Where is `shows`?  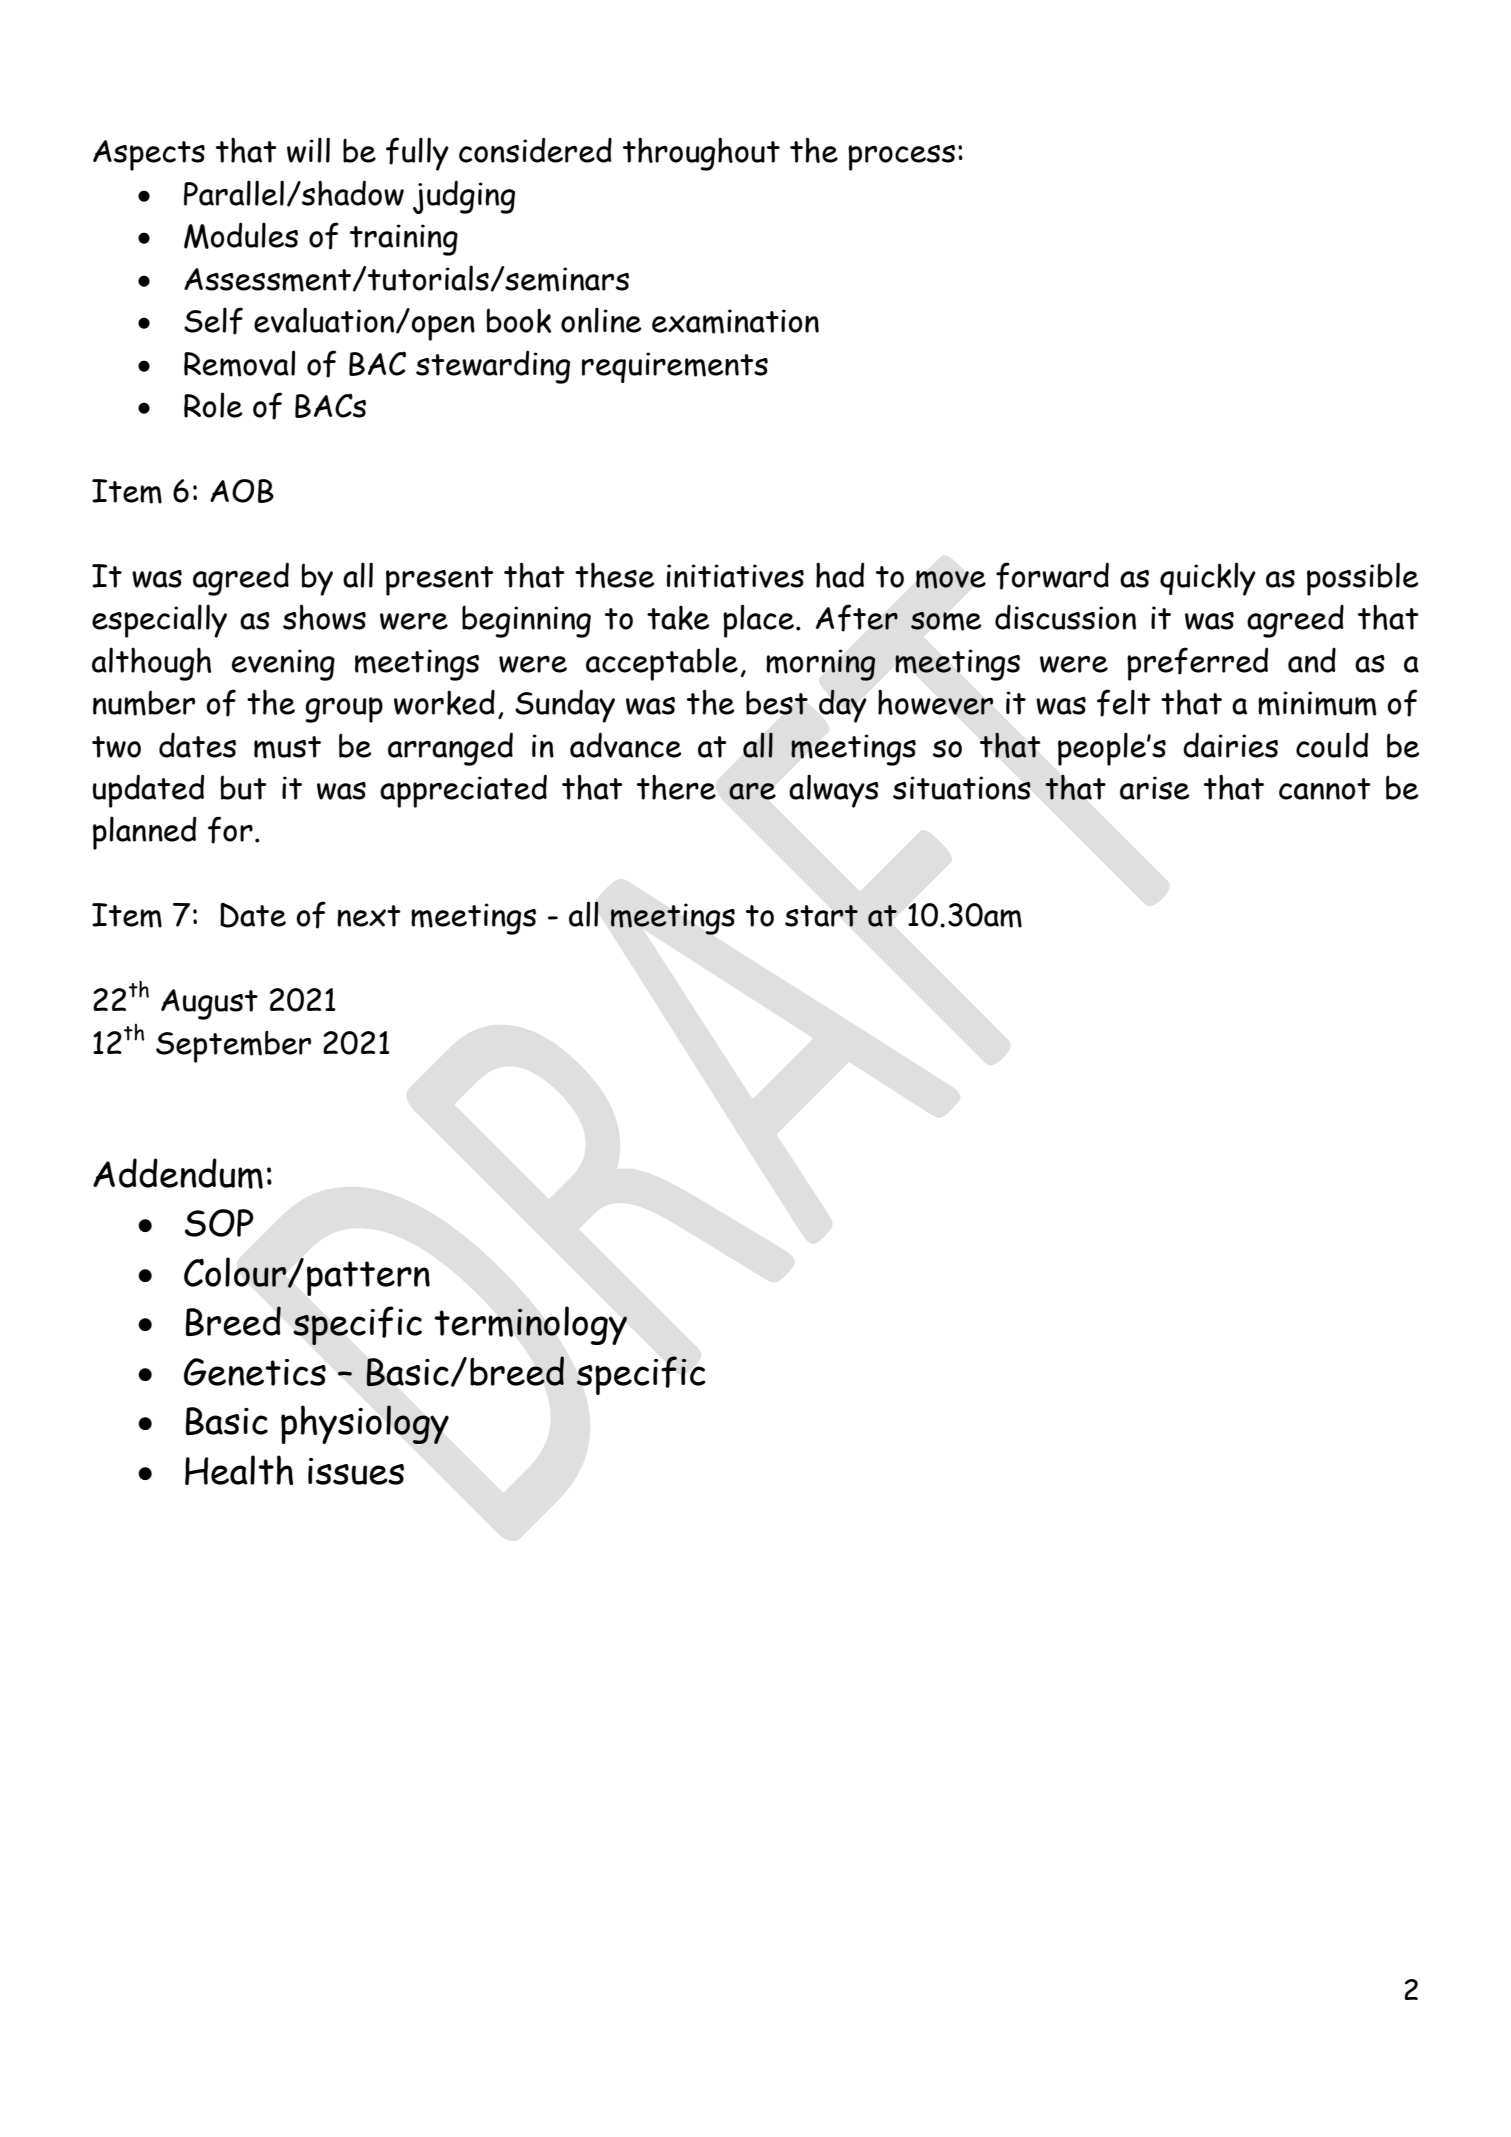
shows is located at coordinates (324, 617).
